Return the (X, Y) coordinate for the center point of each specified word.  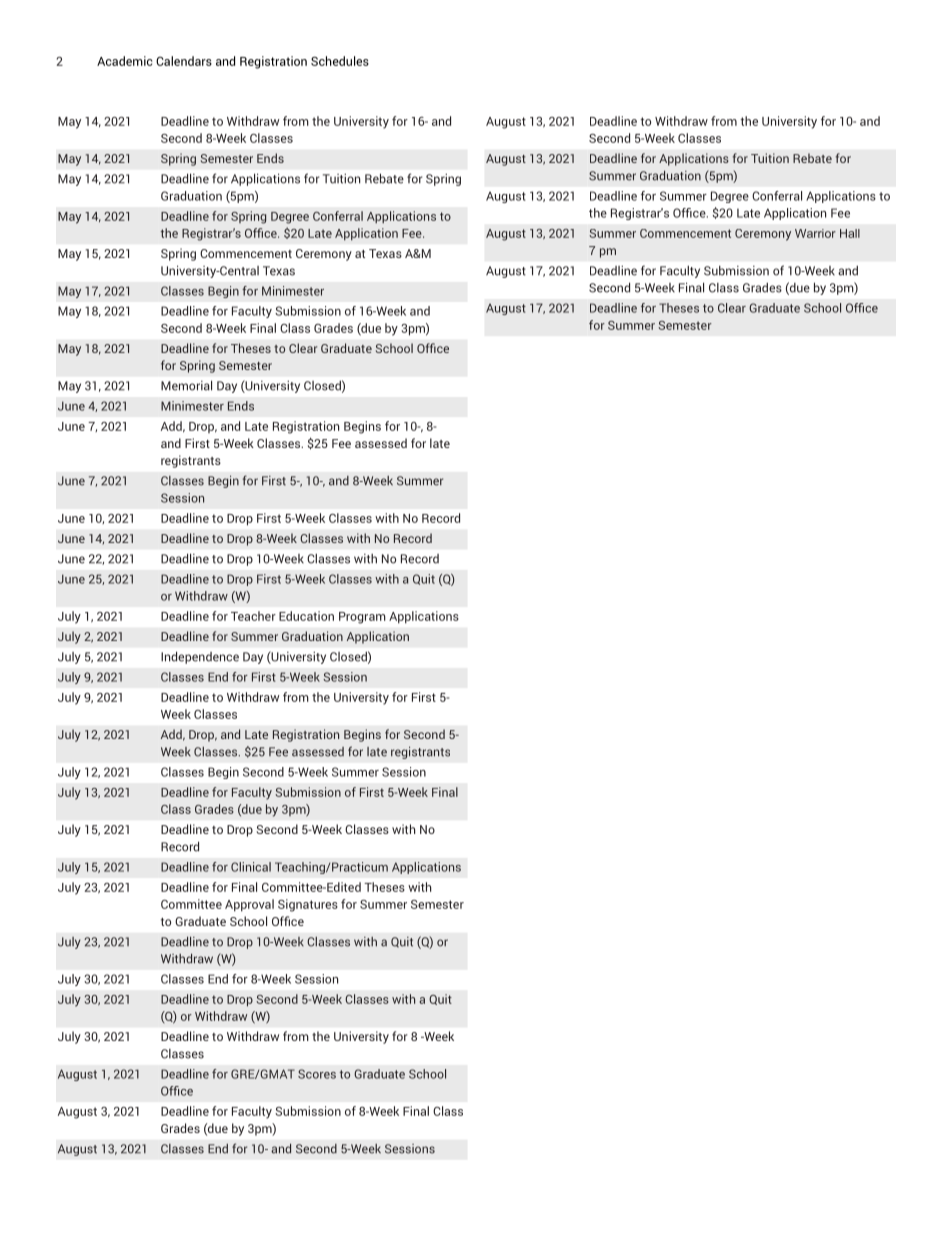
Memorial (186, 385)
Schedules (340, 61)
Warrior (815, 233)
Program (362, 618)
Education (306, 616)
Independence (200, 657)
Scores (317, 1074)
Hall (850, 233)
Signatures (308, 905)
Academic (124, 61)
